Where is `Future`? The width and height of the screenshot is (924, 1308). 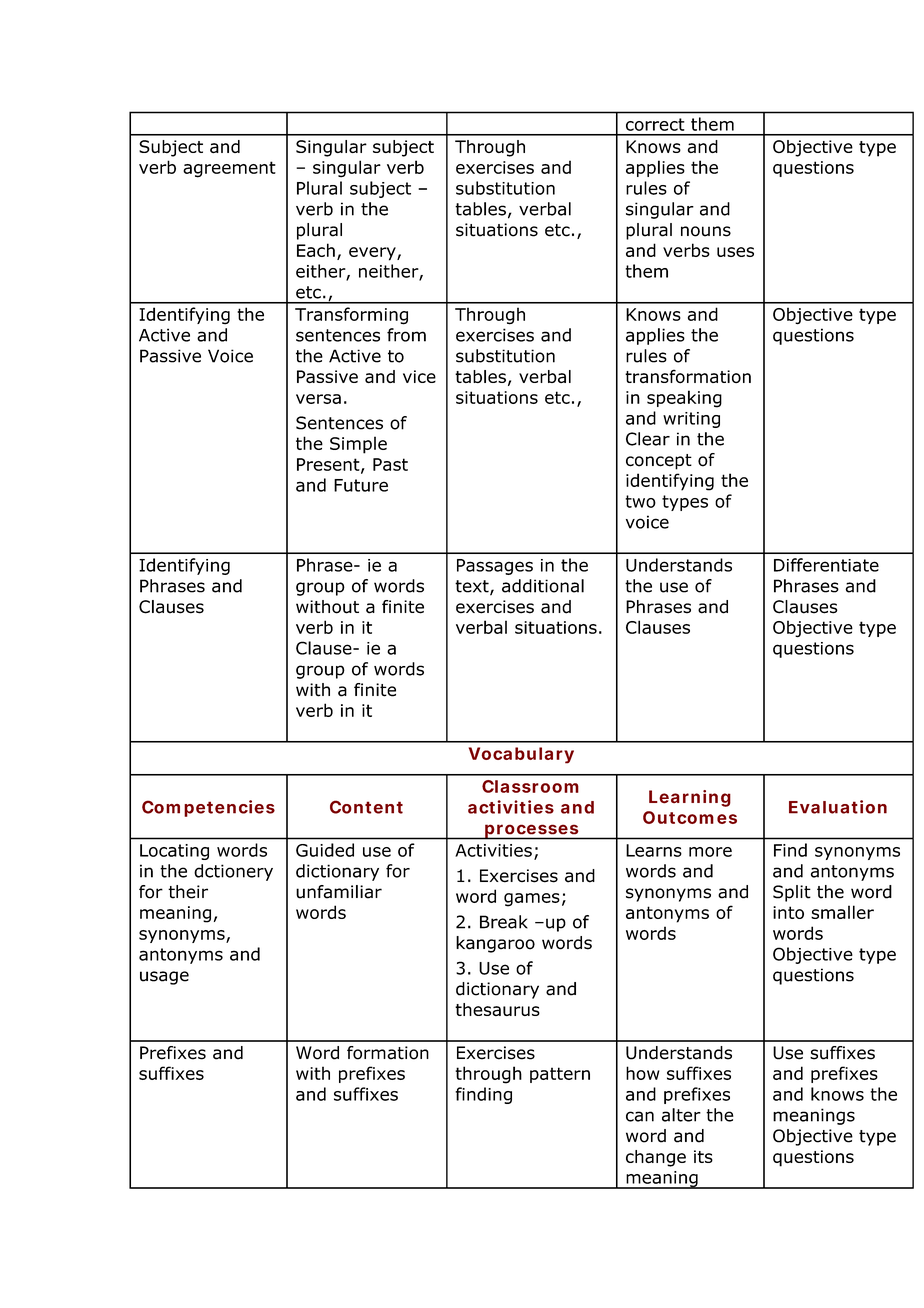
Future is located at coordinates (361, 485).
